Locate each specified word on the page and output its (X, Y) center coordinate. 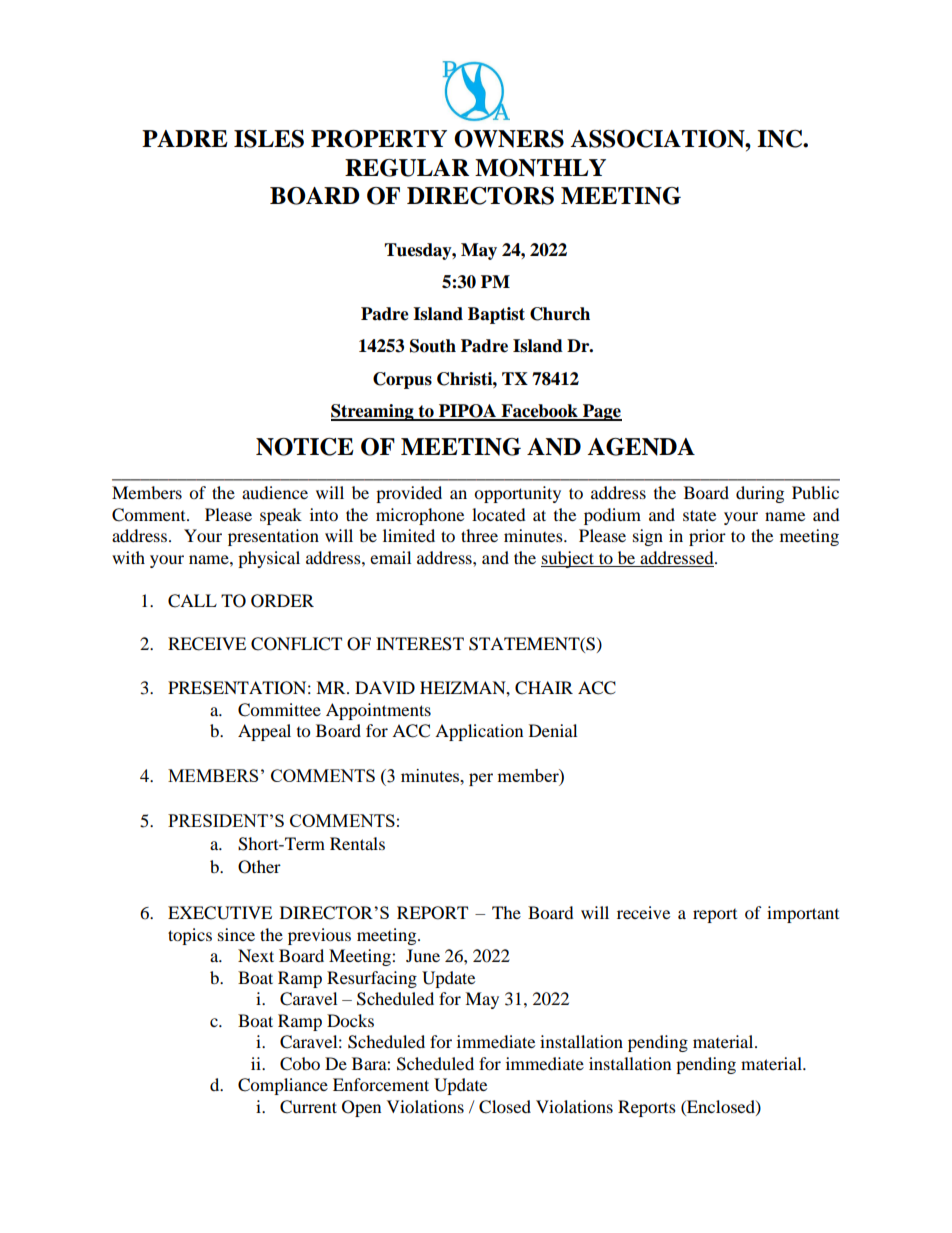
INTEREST (420, 644)
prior (707, 537)
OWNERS (509, 139)
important (803, 914)
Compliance (283, 1086)
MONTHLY (540, 168)
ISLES (269, 139)
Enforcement (381, 1084)
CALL (192, 601)
